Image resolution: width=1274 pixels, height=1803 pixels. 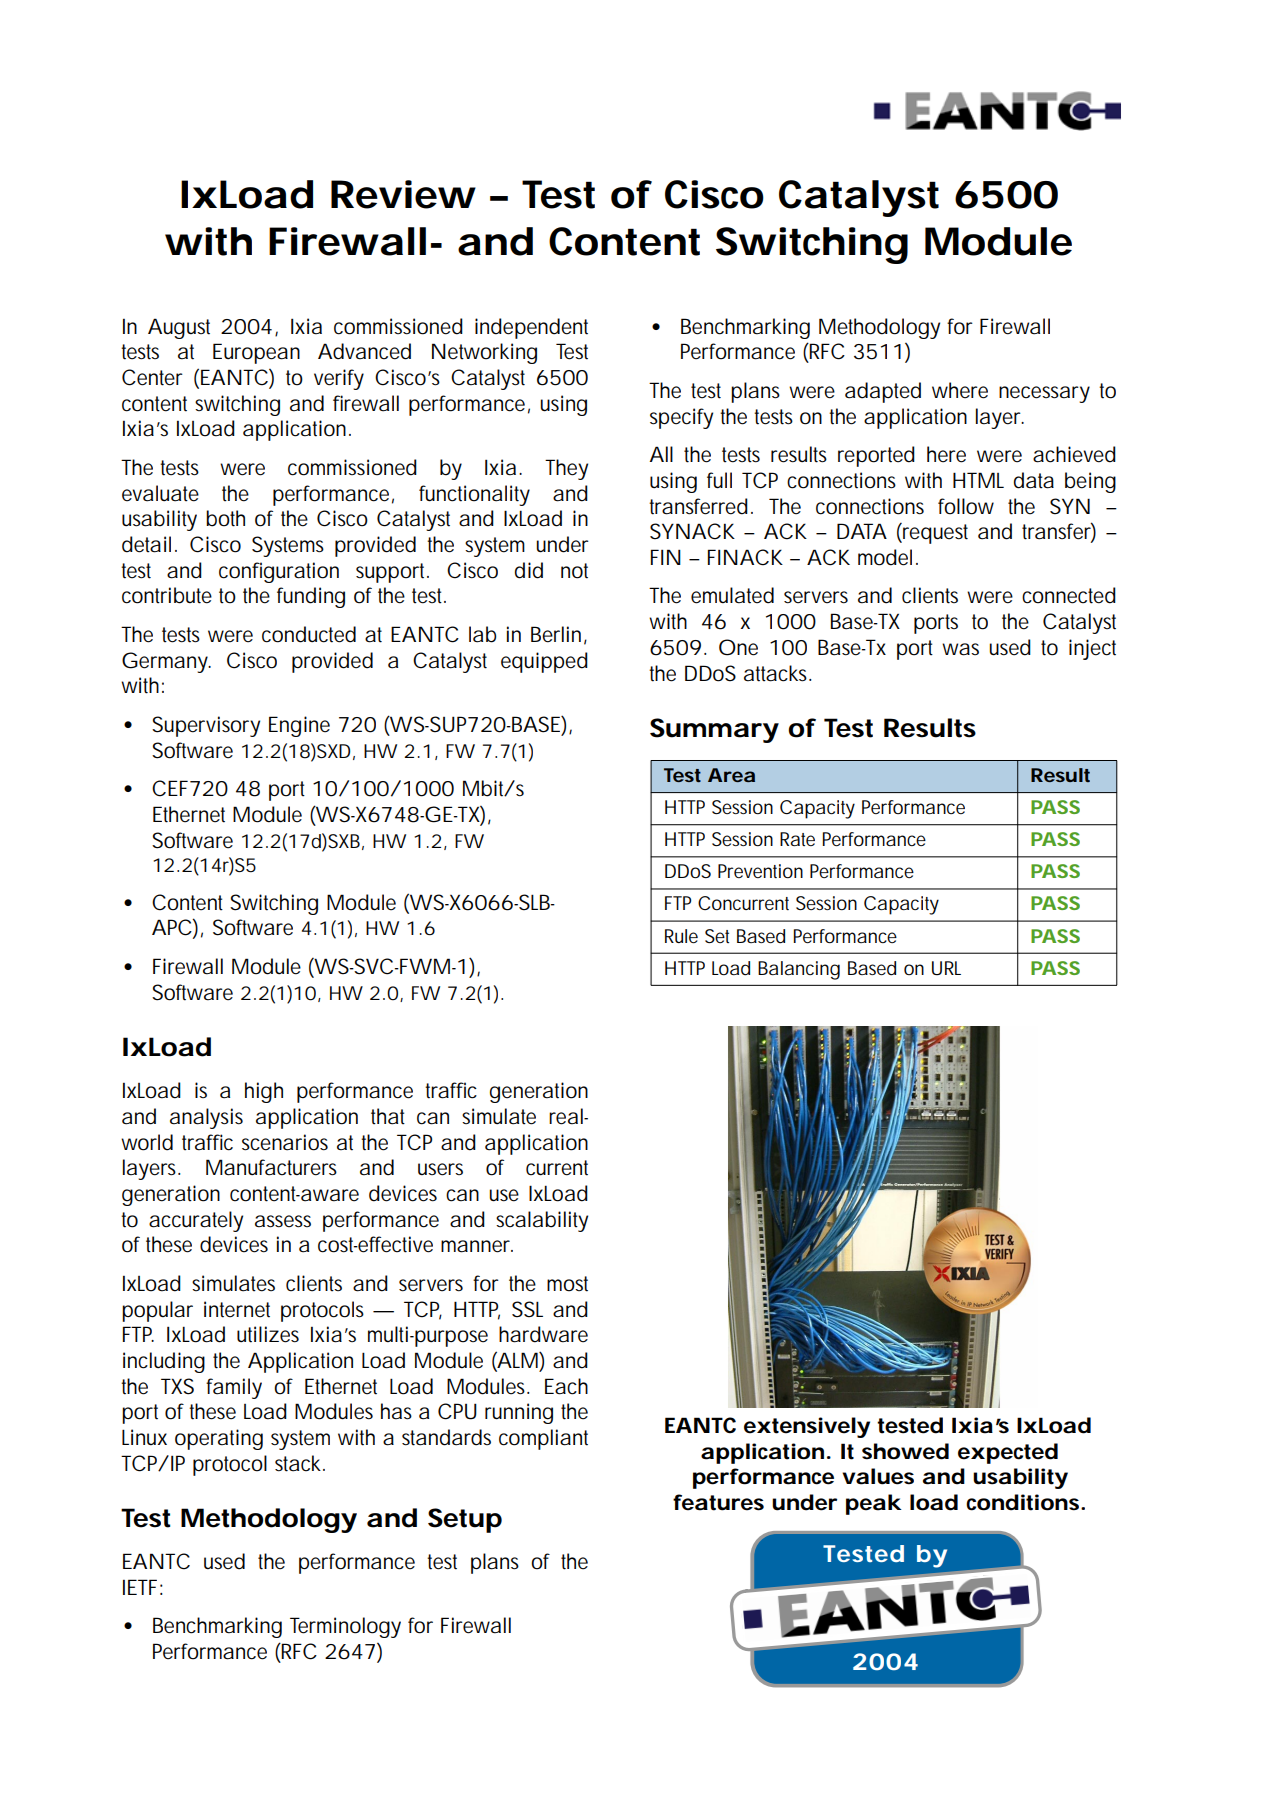 What do you see at coordinates (1024, 1502) in the screenshot?
I see `conditions` at bounding box center [1024, 1502].
